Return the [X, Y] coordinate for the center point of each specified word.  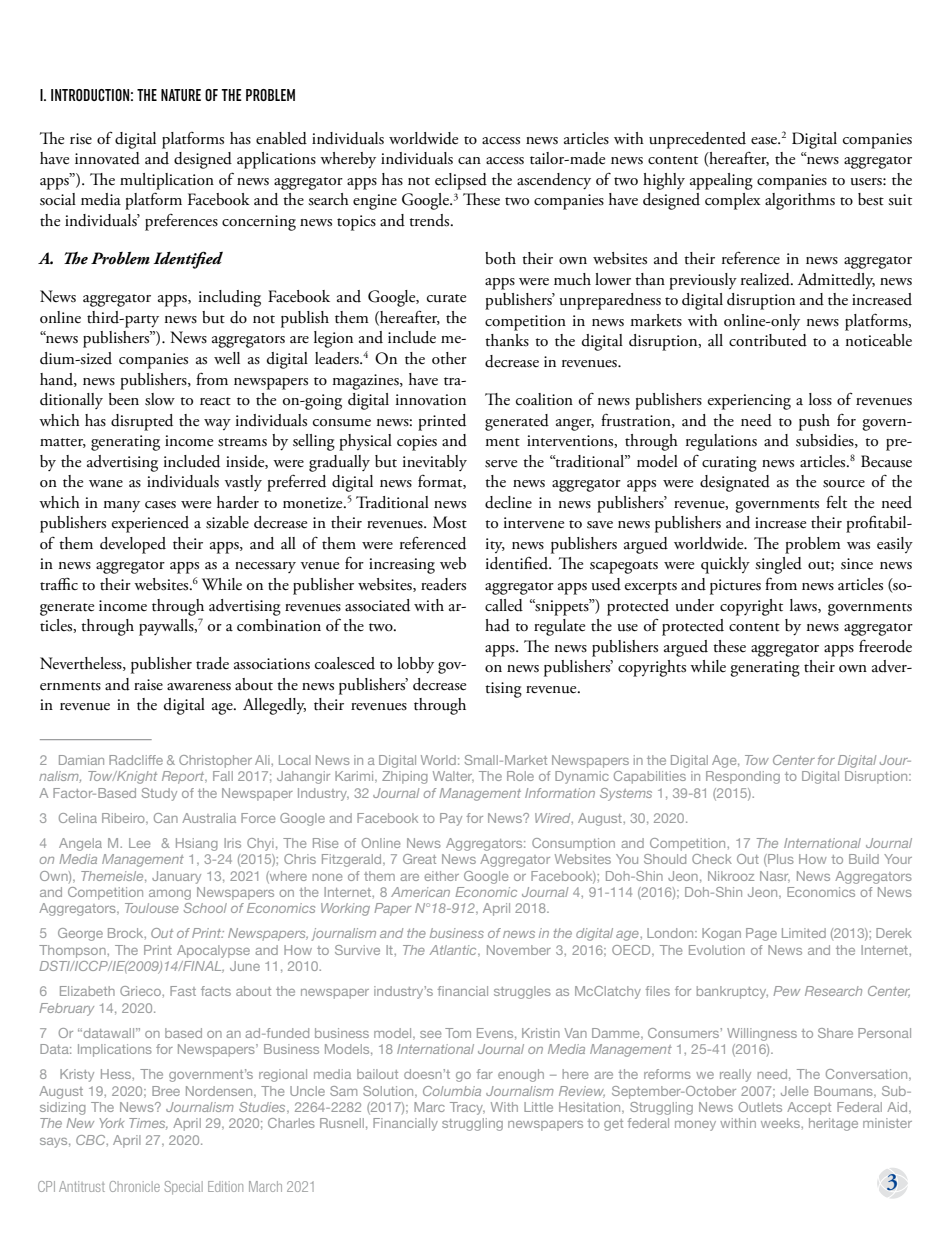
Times [148, 1124]
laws [804, 606]
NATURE [181, 95]
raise [148, 685]
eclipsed [461, 181]
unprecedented [697, 140]
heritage [833, 1124]
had [497, 625]
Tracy [467, 1108]
